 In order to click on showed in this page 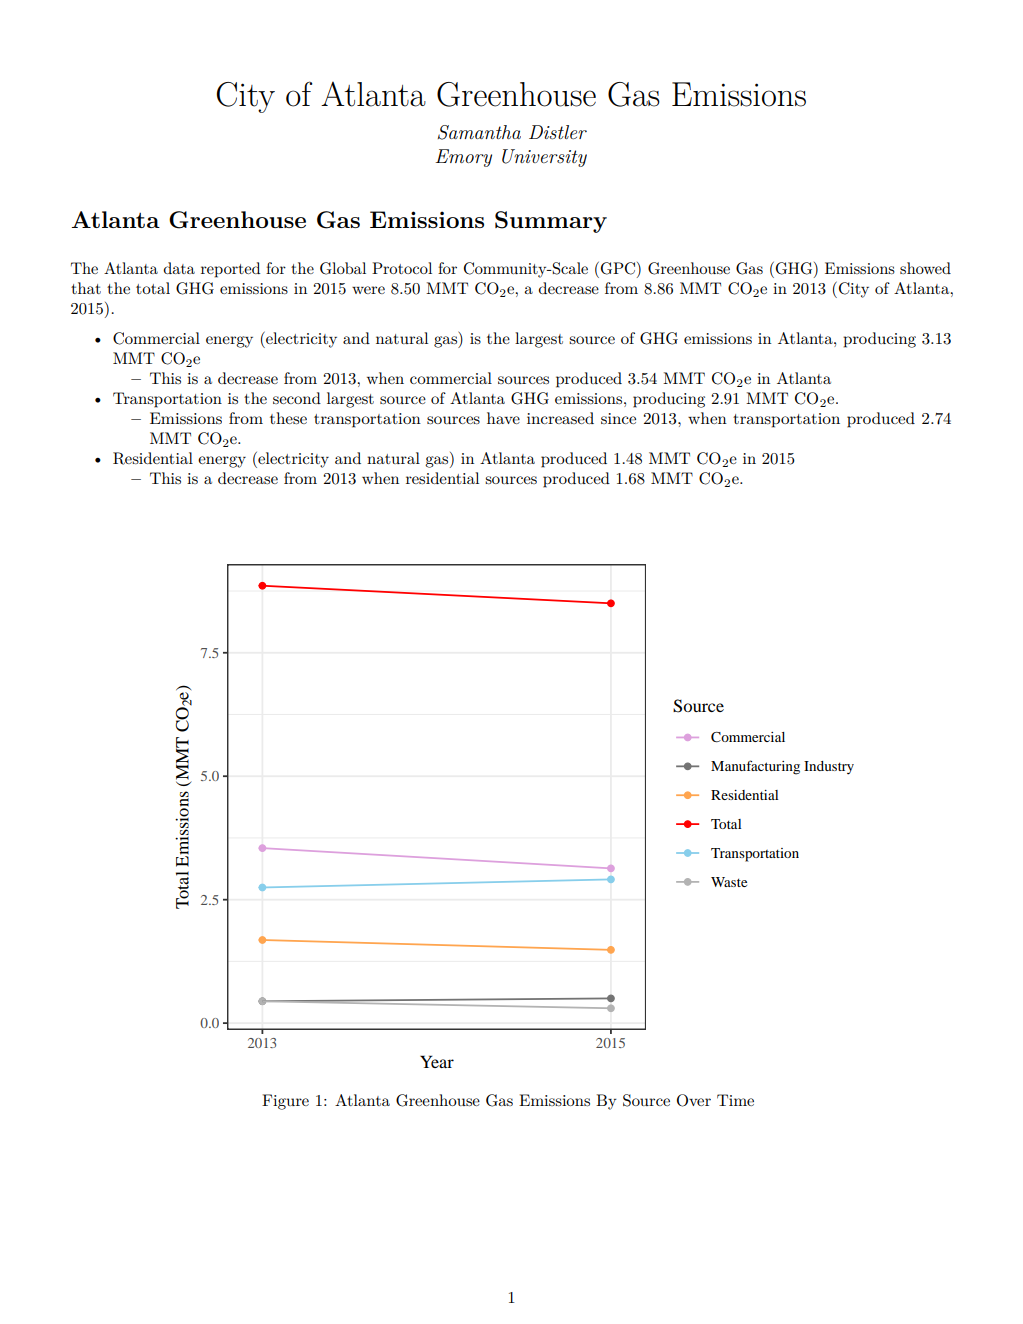, I will do `click(925, 268)`.
